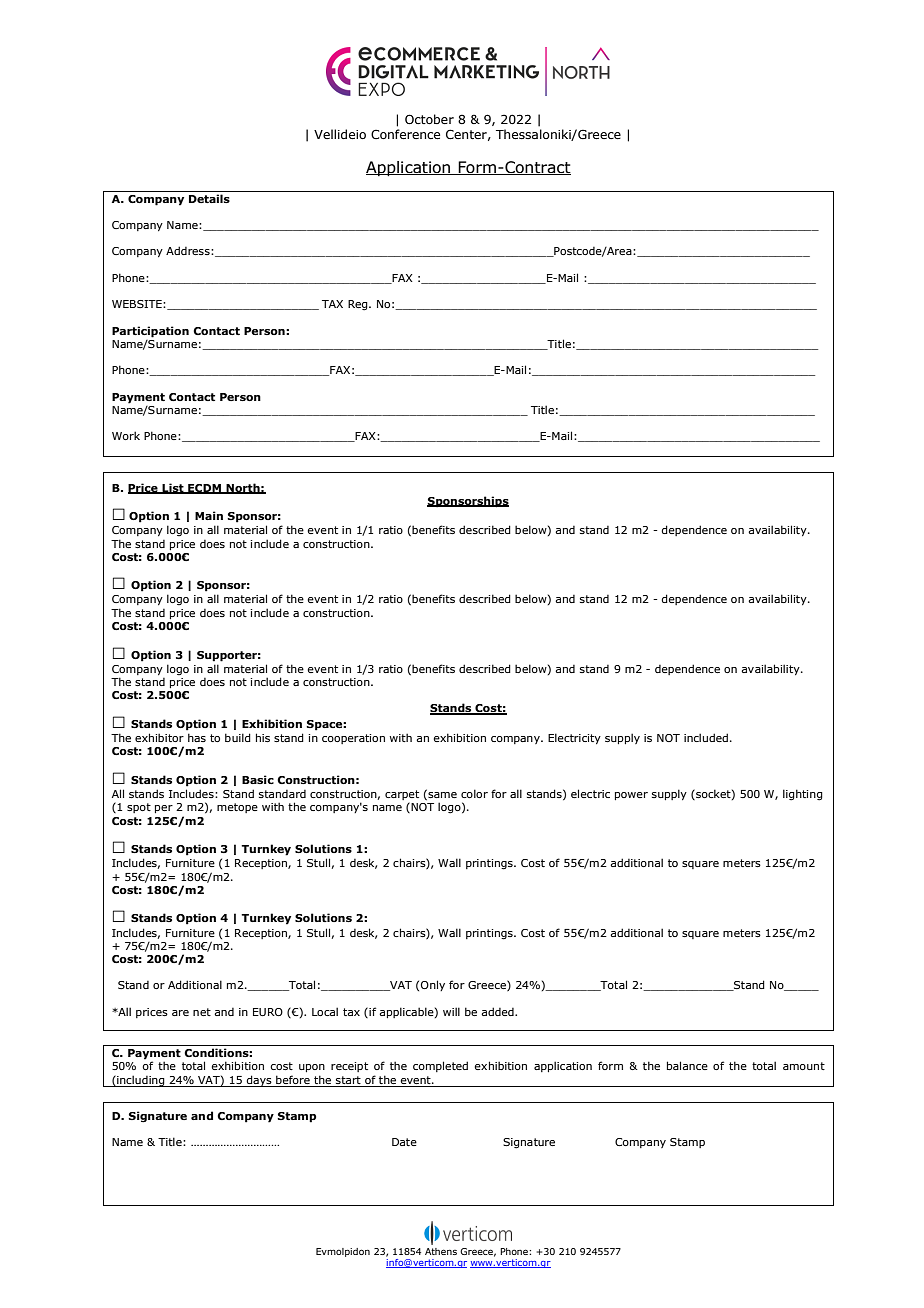 This screenshot has height=1308, width=924. I want to click on Details, so click(209, 198).
